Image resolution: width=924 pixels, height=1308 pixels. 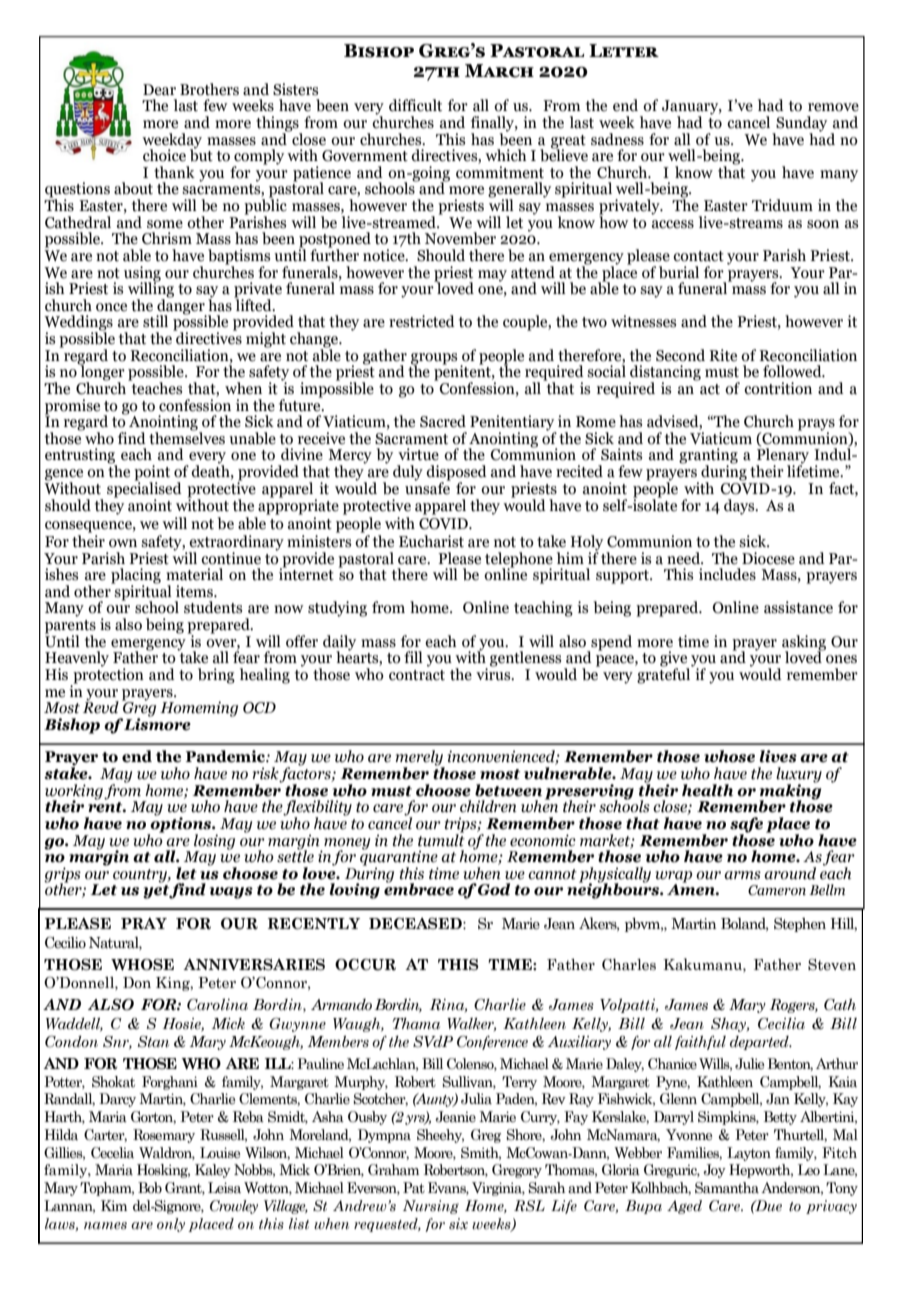 I want to click on fill, so click(x=413, y=657).
